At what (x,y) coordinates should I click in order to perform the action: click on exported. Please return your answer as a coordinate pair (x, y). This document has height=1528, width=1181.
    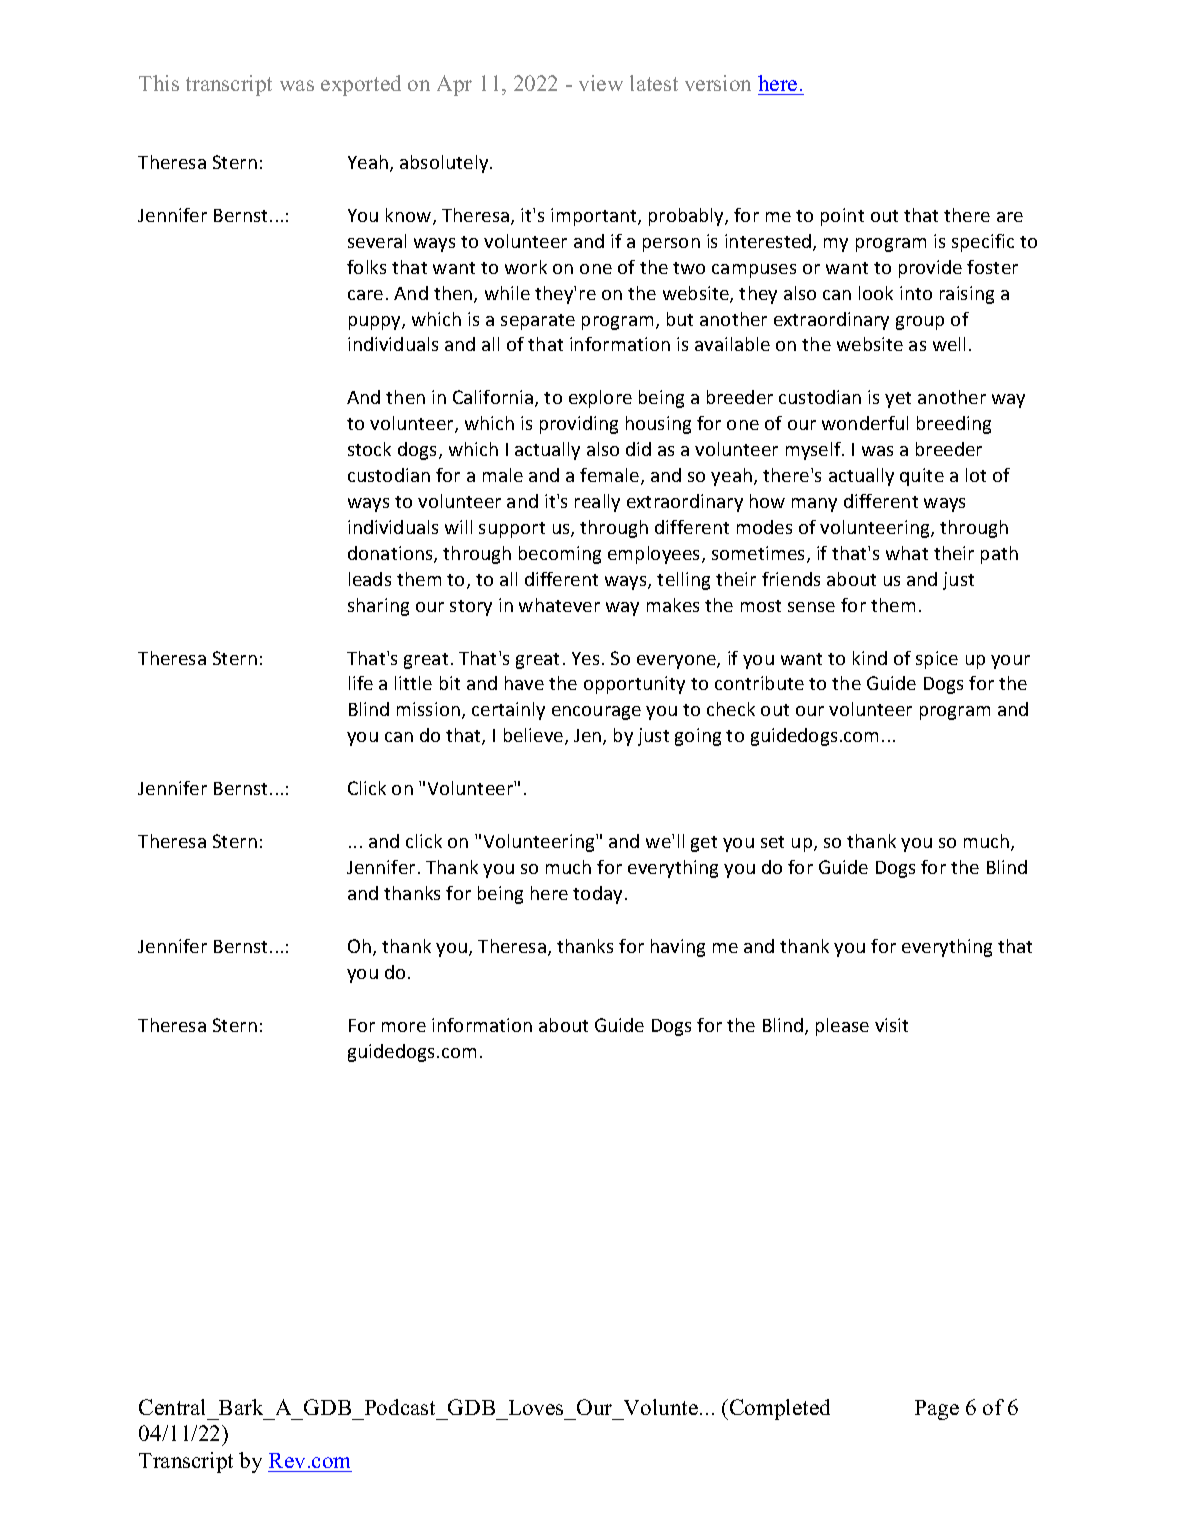
    Looking at the image, I should click on (361, 85).
